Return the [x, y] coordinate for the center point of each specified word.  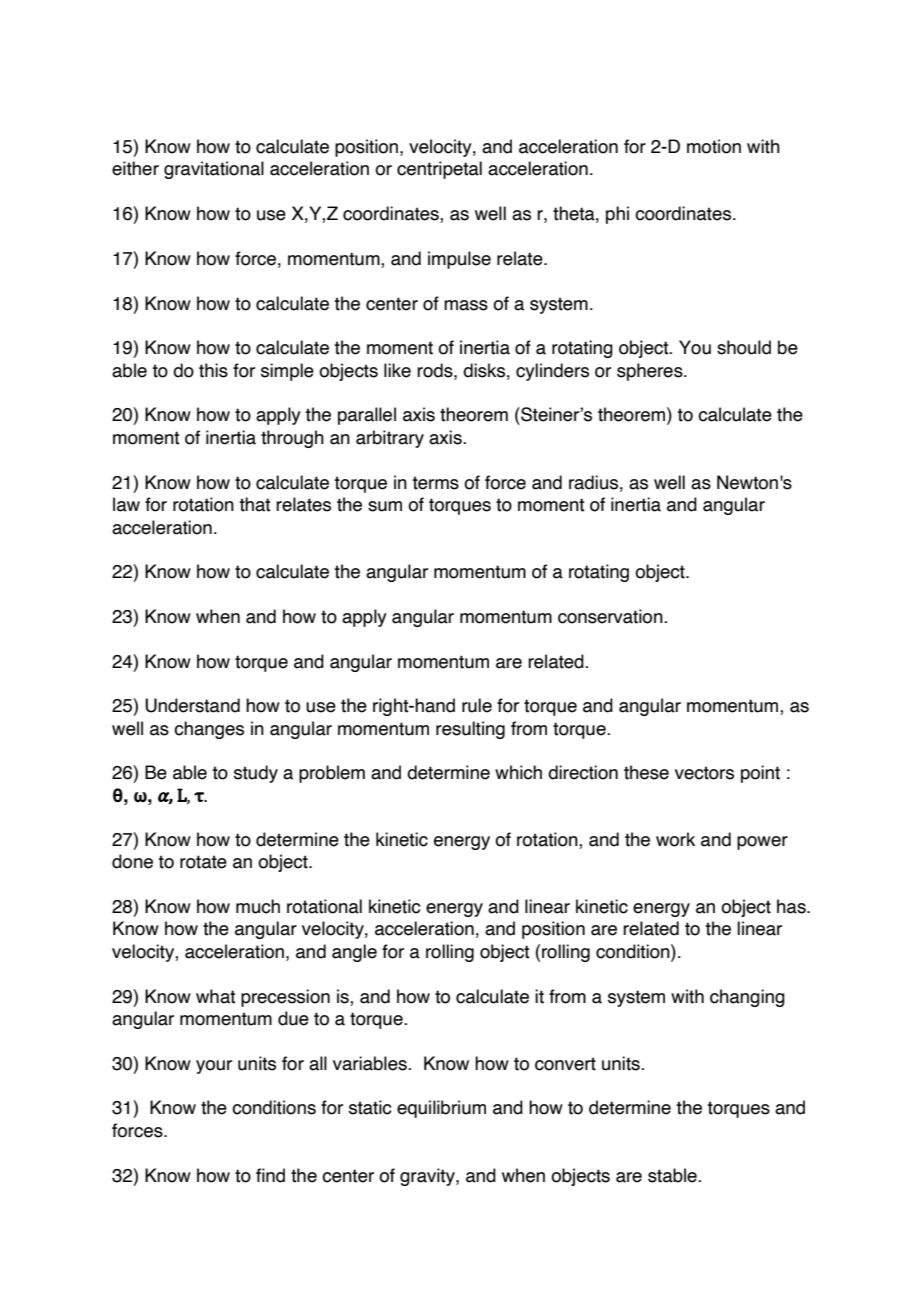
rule [477, 705]
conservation [611, 616]
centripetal [439, 170]
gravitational [214, 170]
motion [714, 146]
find [270, 1175]
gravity [428, 1177]
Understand [192, 705]
